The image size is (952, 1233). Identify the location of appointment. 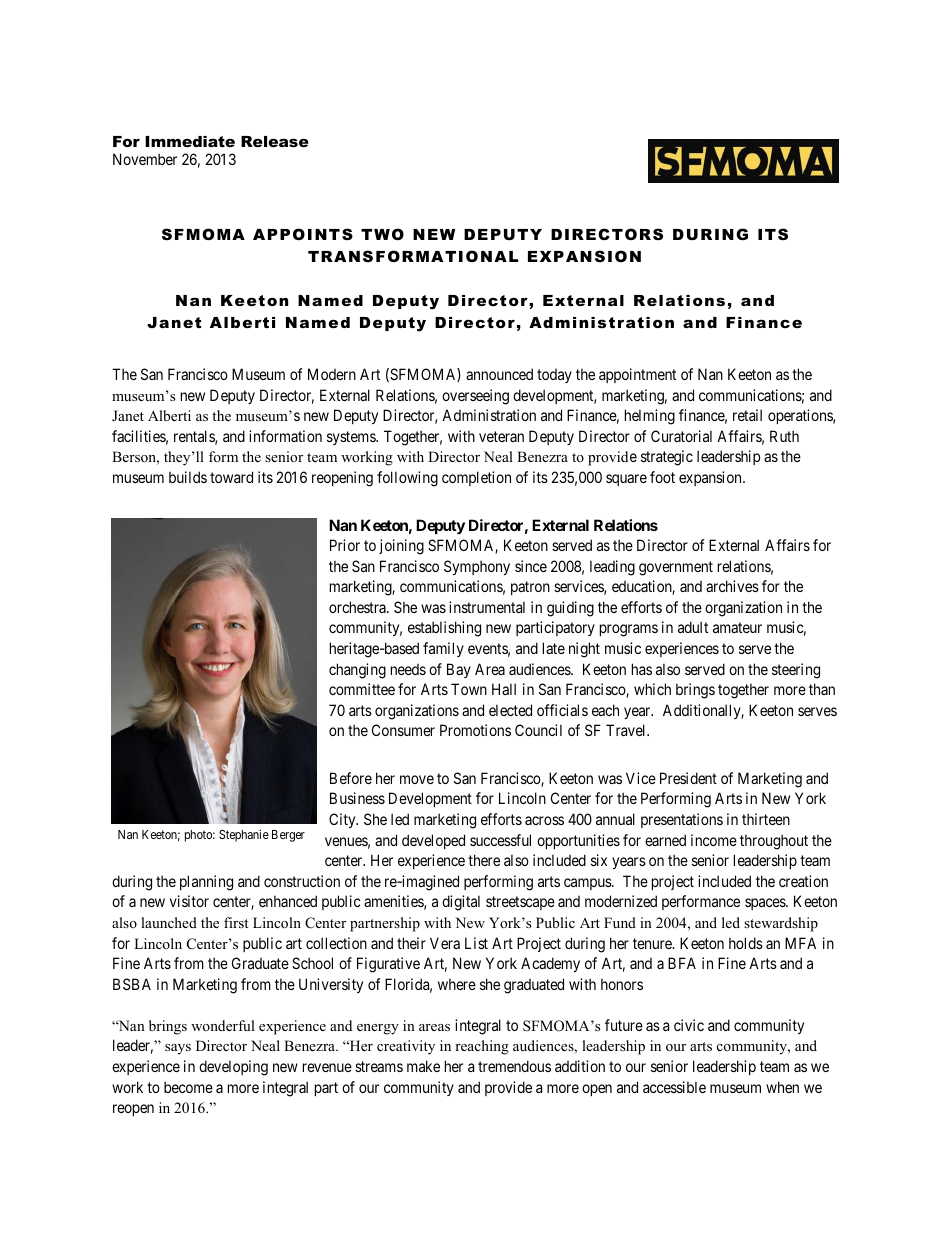
(637, 375).
